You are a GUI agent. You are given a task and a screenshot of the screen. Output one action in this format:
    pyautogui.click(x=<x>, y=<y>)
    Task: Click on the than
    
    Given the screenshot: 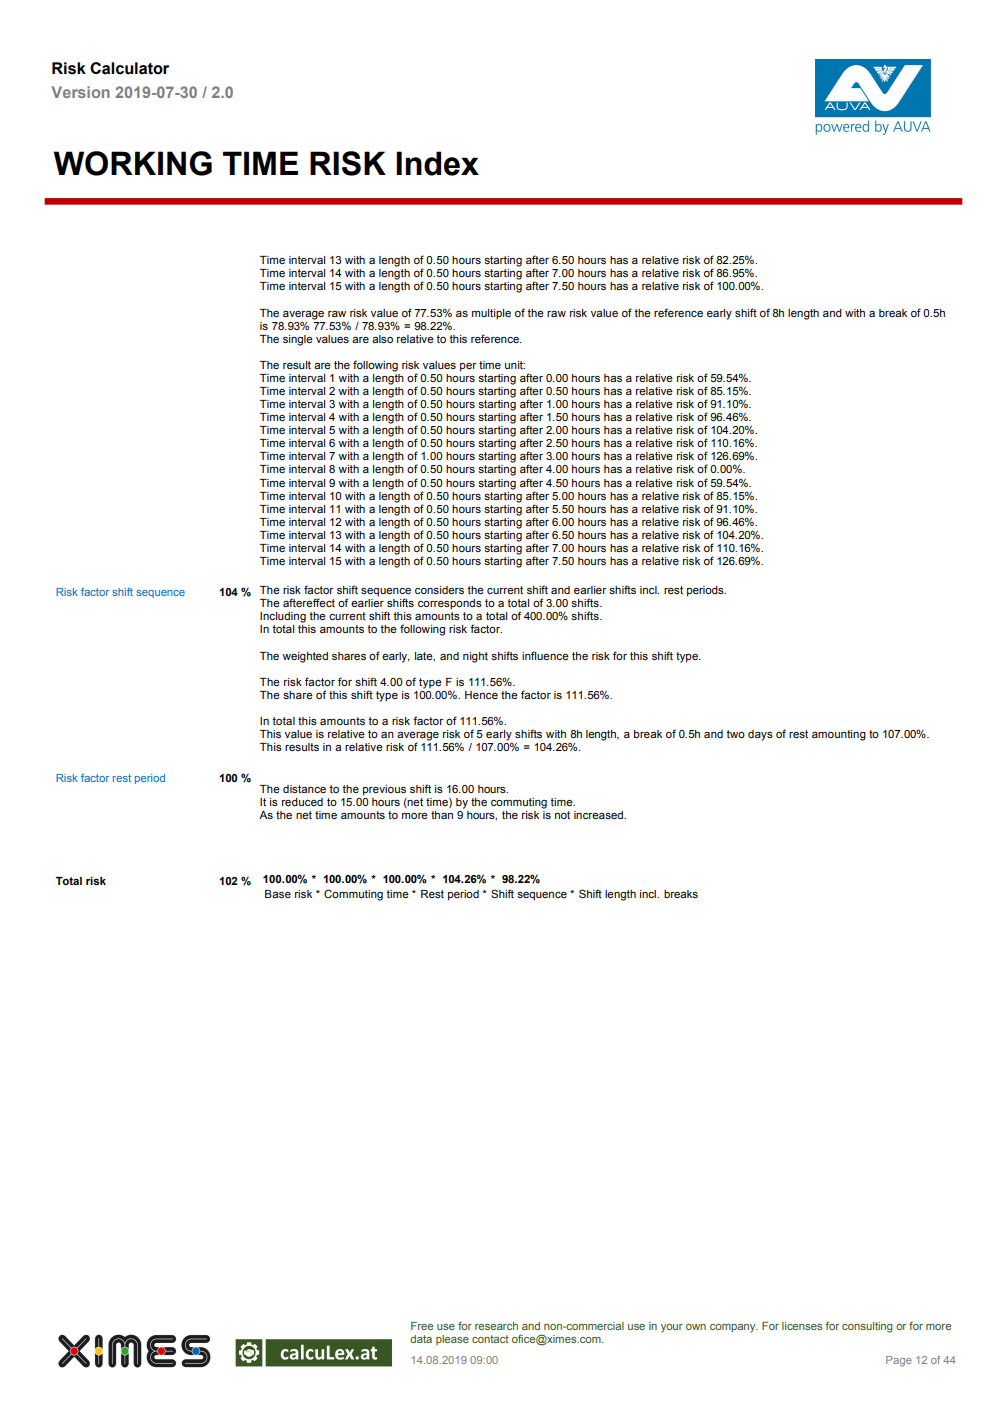 What is the action you would take?
    pyautogui.click(x=442, y=815)
